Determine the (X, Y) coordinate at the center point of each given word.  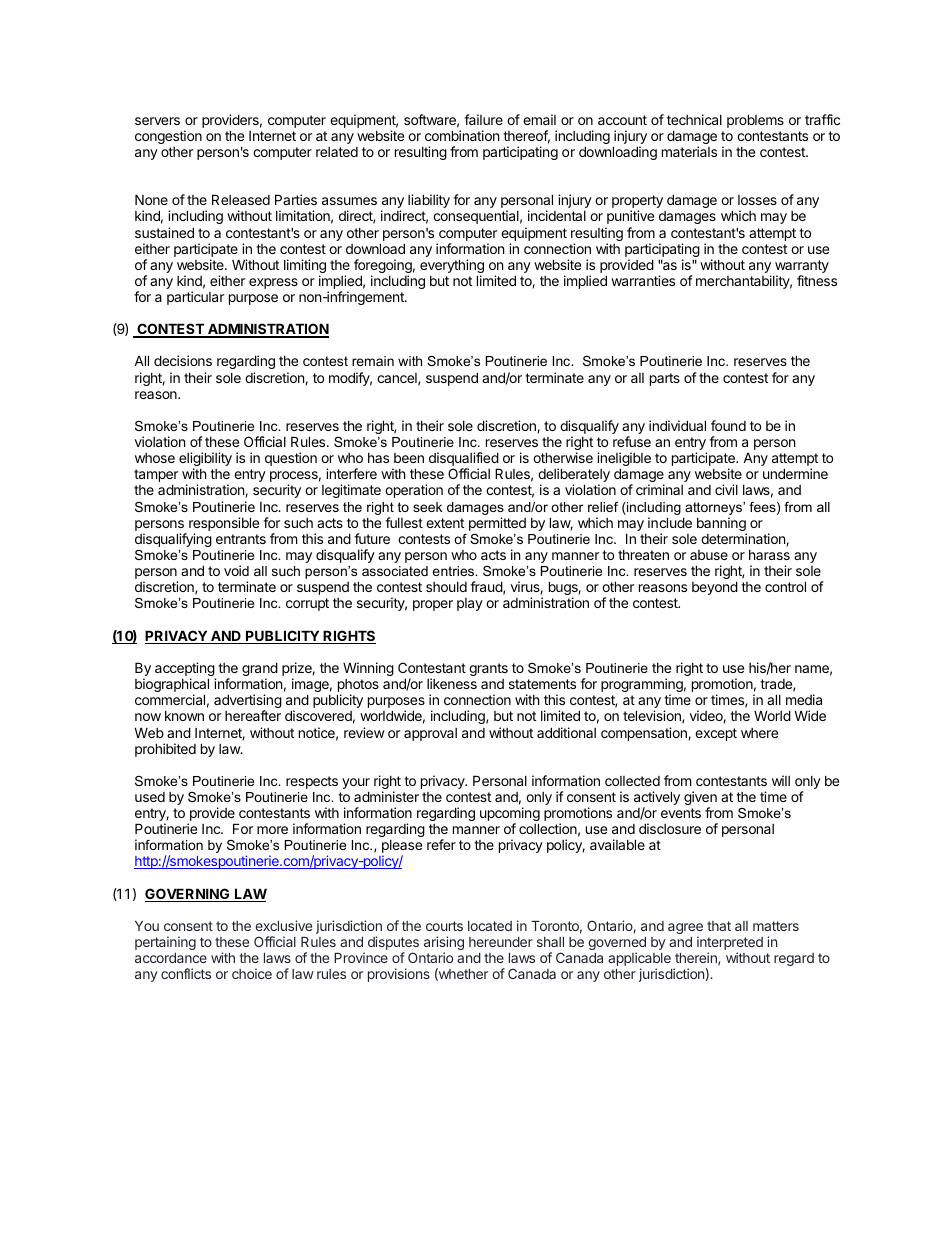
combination (462, 135)
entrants (241, 539)
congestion (168, 137)
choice (252, 973)
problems (755, 121)
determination (744, 539)
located (490, 926)
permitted (497, 524)
